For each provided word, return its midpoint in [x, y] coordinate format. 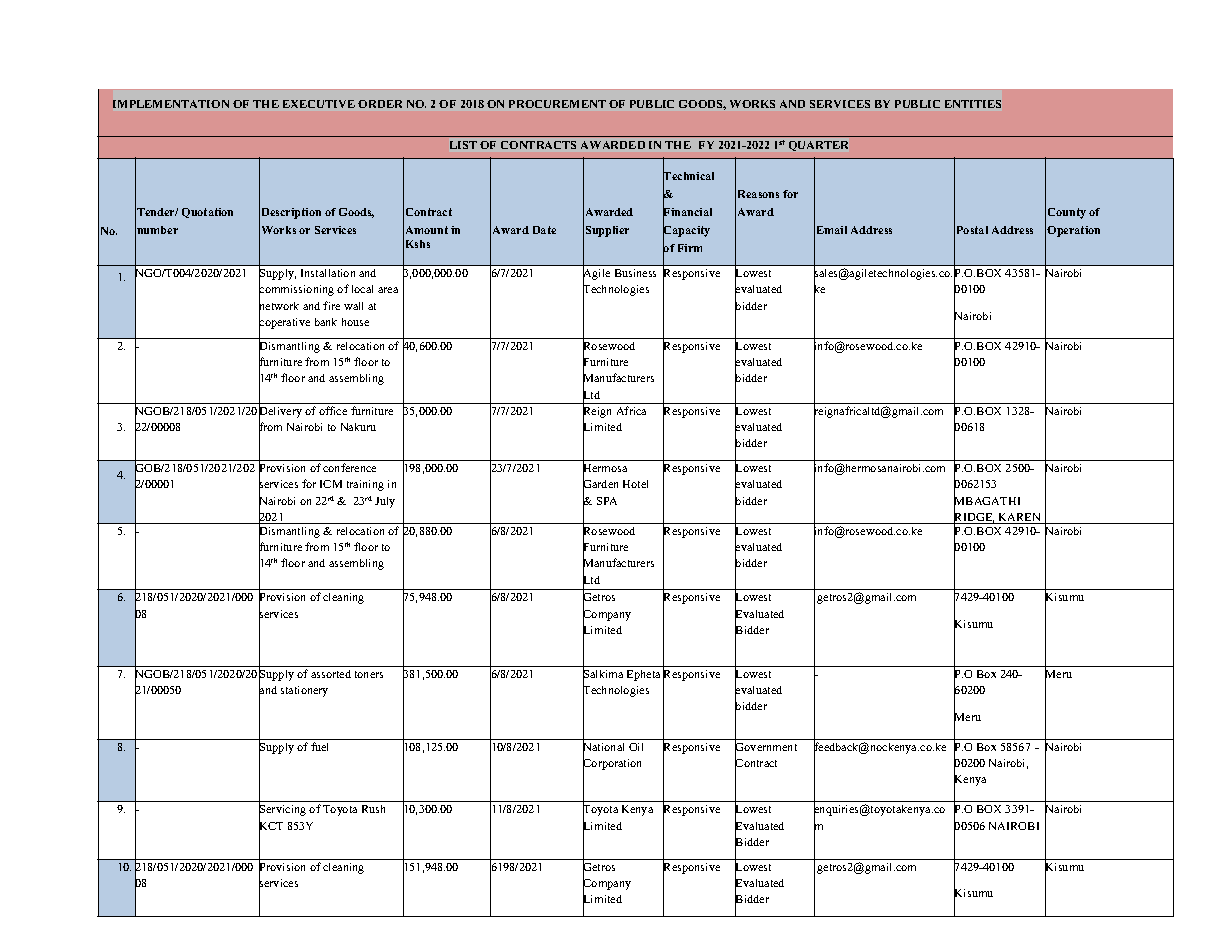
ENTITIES [973, 104]
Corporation [612, 765]
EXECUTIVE [319, 104]
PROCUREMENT [557, 104]
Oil [636, 747]
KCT [271, 826]
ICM [331, 484]
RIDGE [974, 517]
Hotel [635, 484]
